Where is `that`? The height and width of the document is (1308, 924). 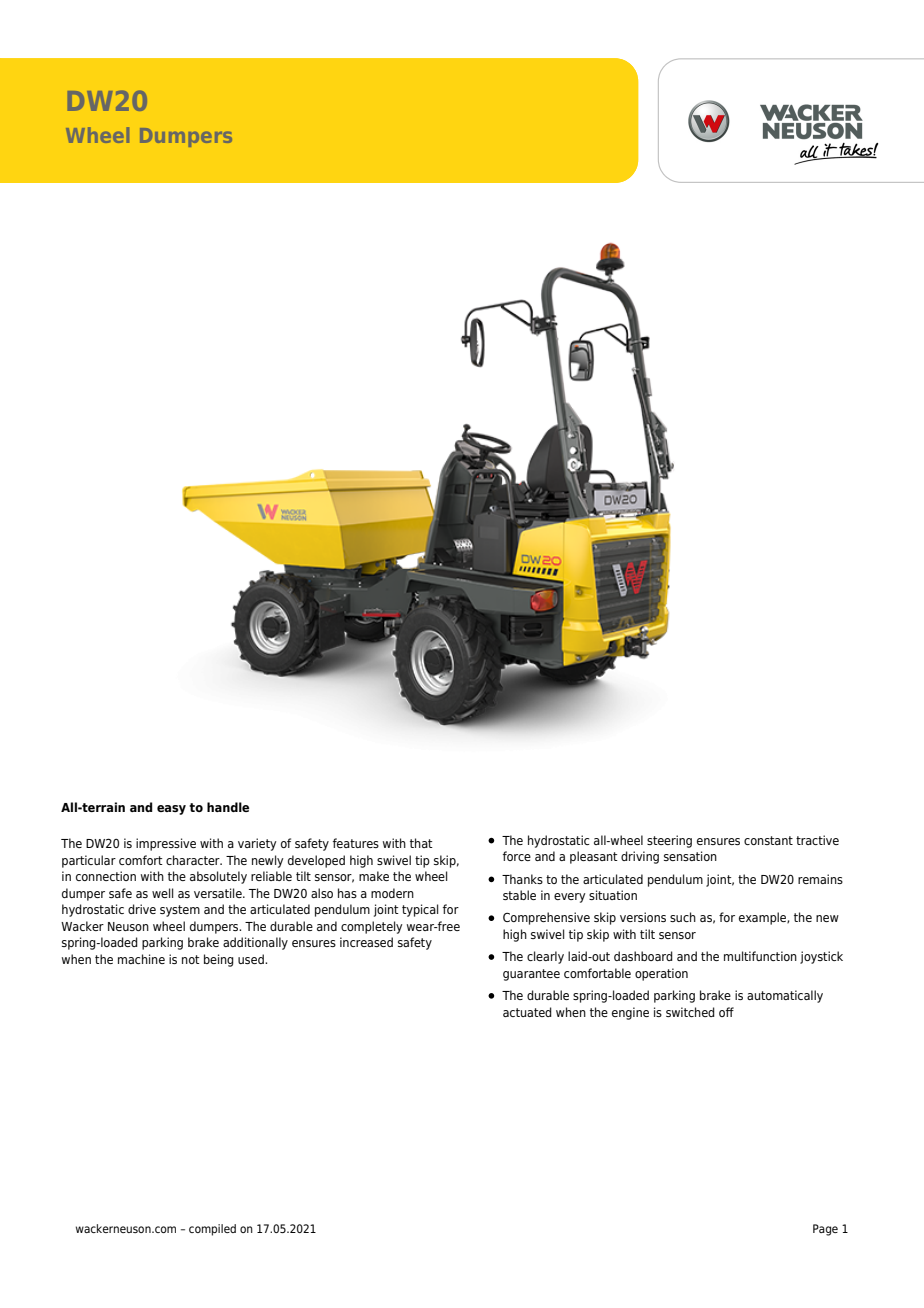
that is located at coordinates (421, 843).
